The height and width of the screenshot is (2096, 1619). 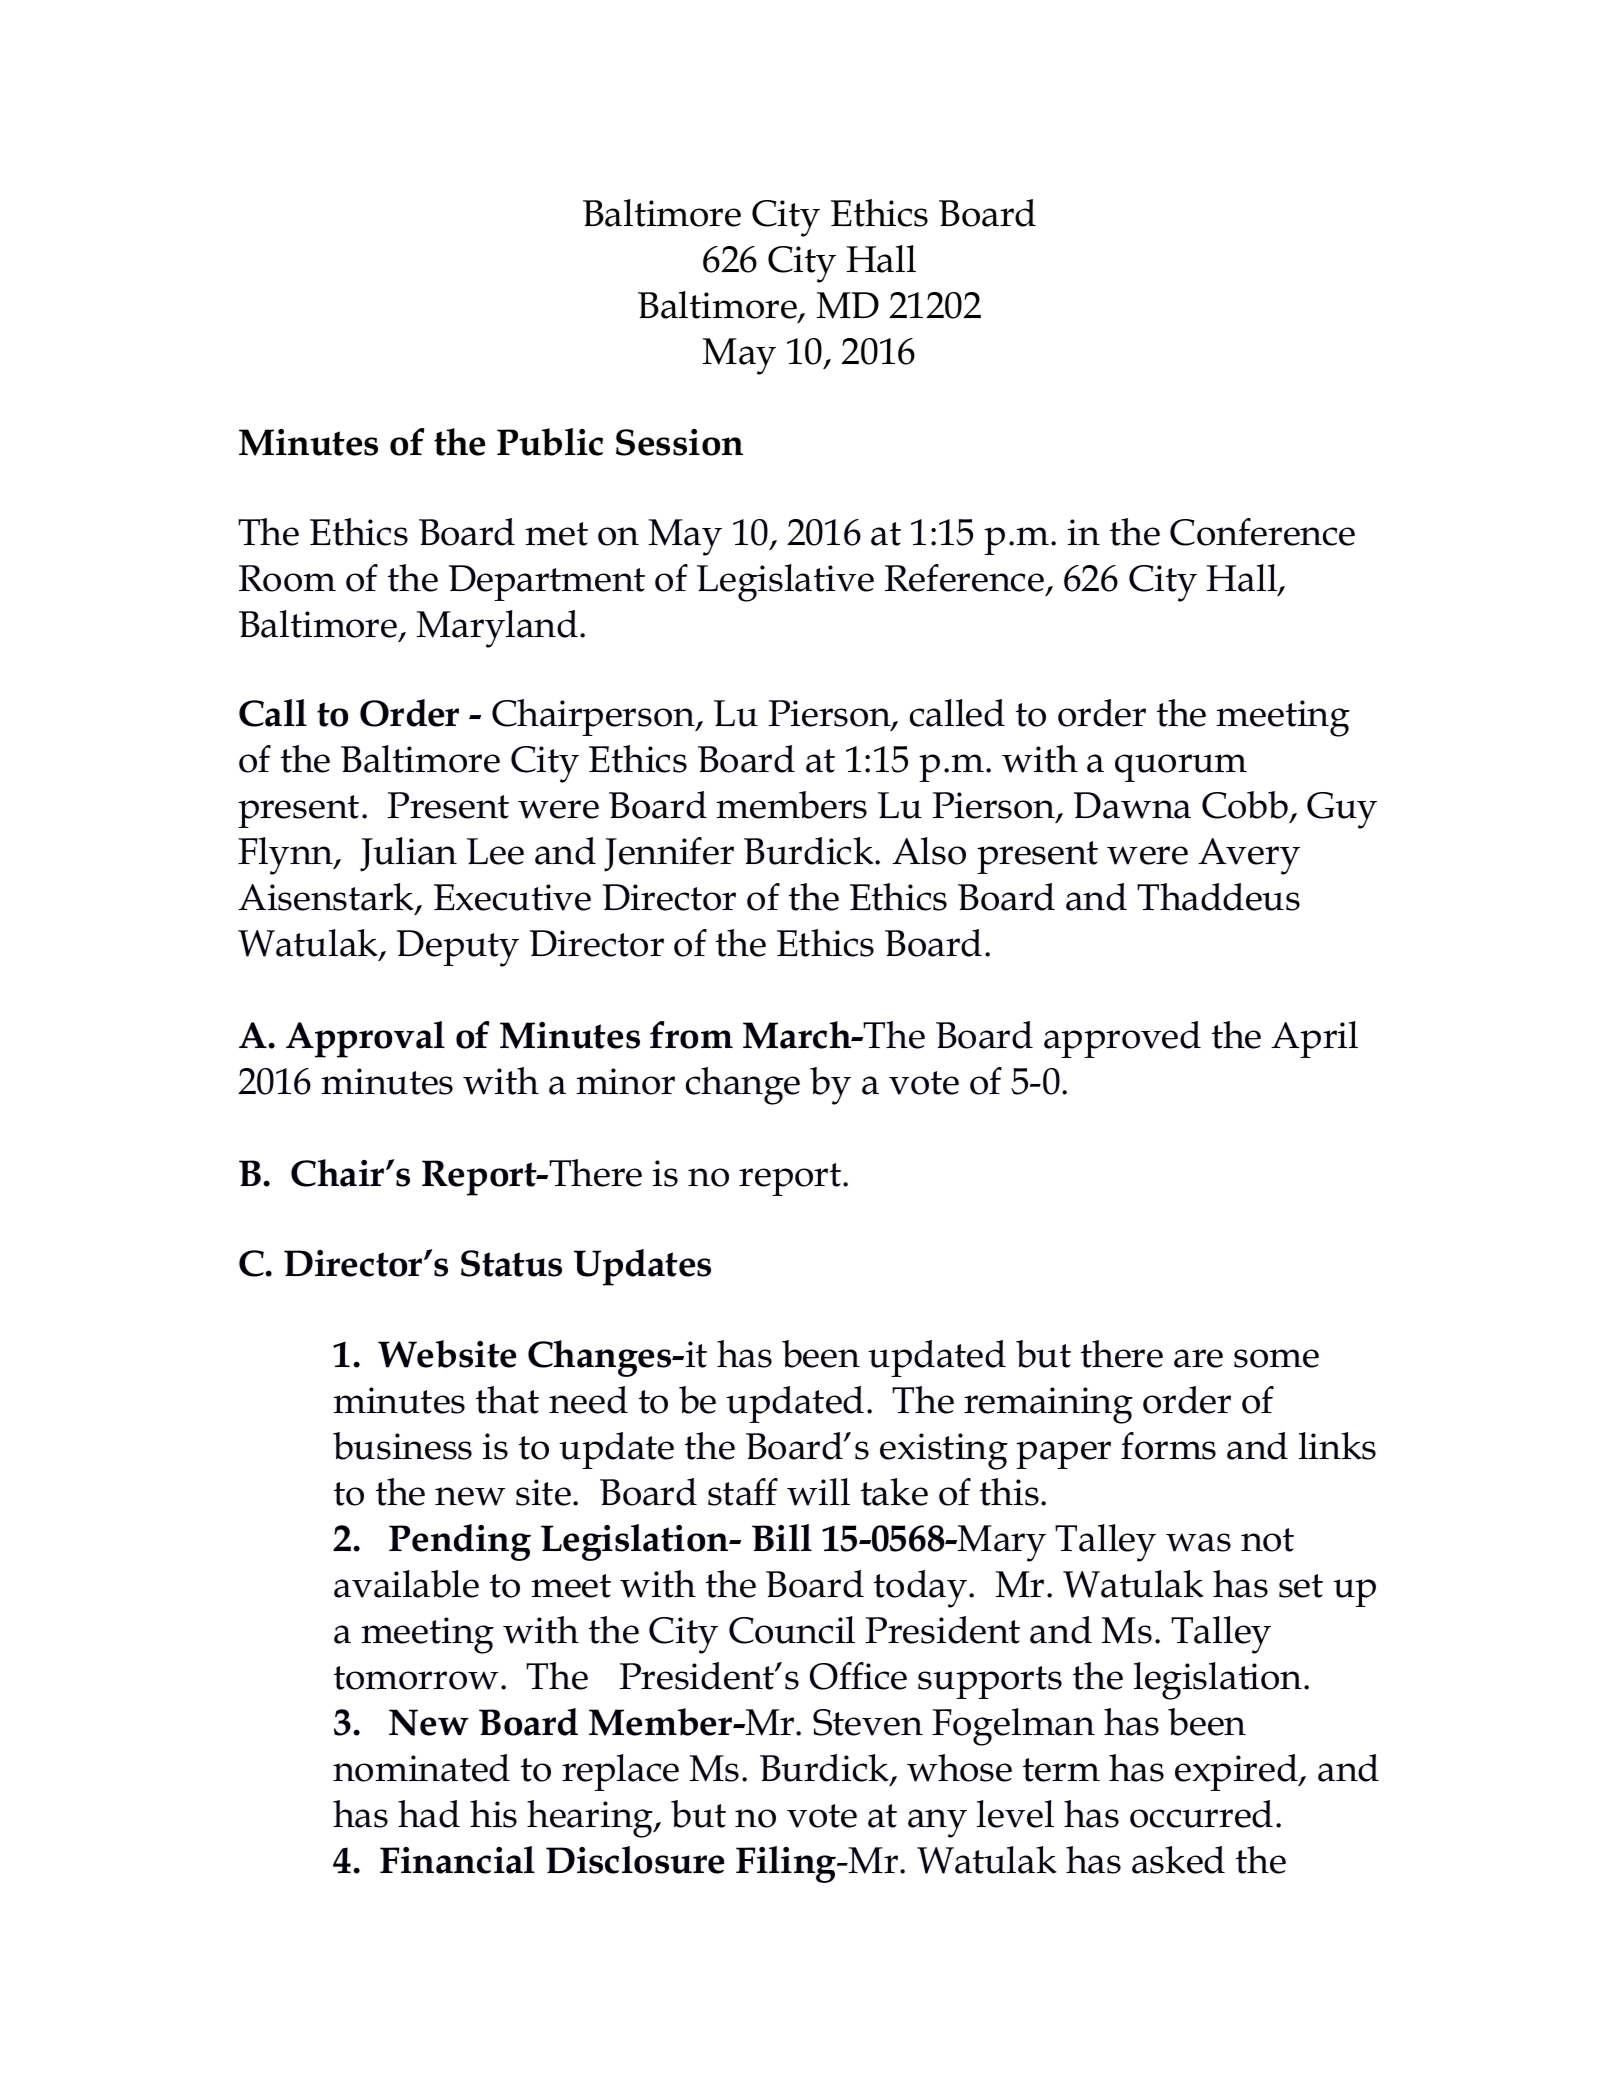 I want to click on Conference, so click(x=1262, y=532).
